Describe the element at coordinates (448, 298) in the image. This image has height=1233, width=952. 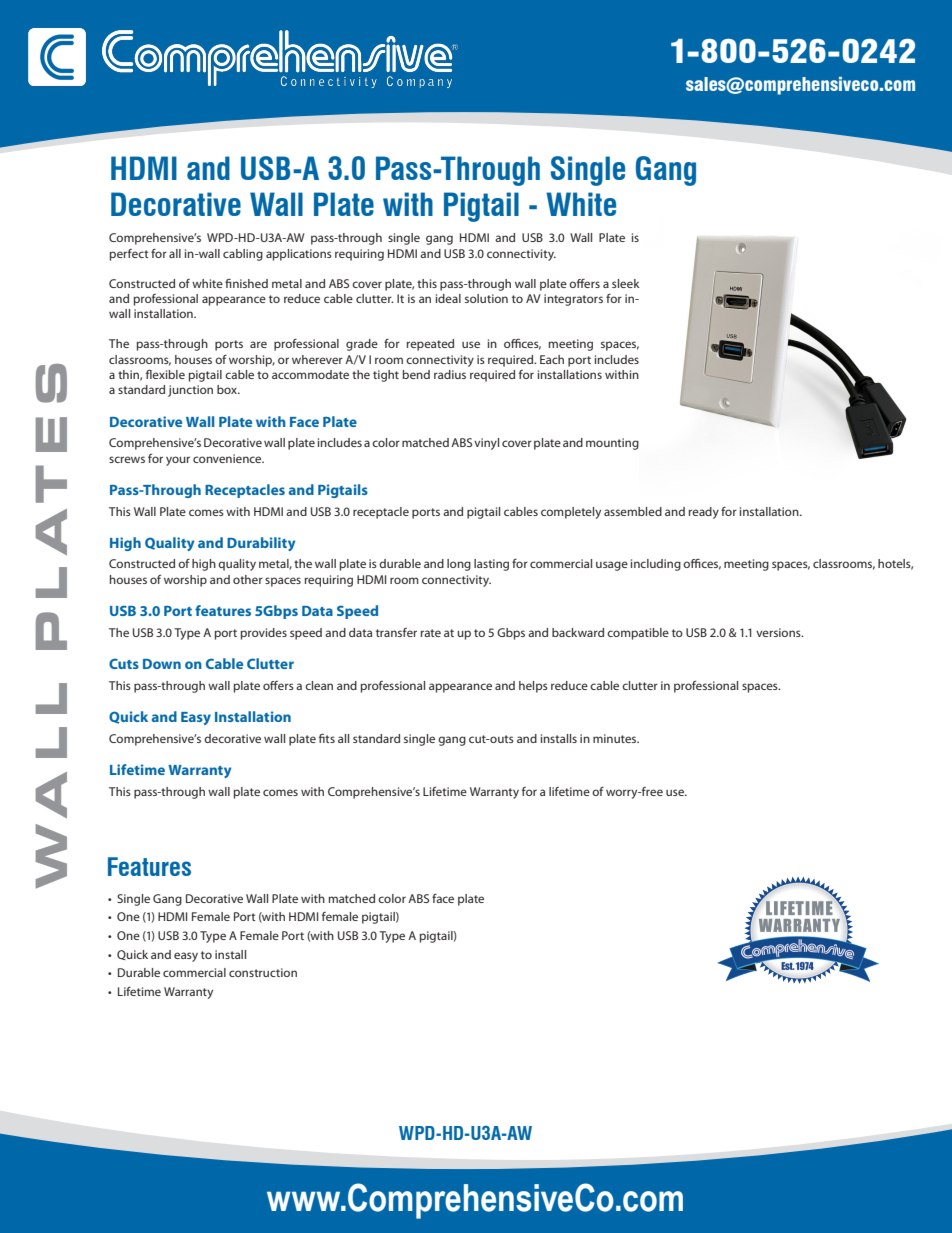
I see `ideal` at that location.
